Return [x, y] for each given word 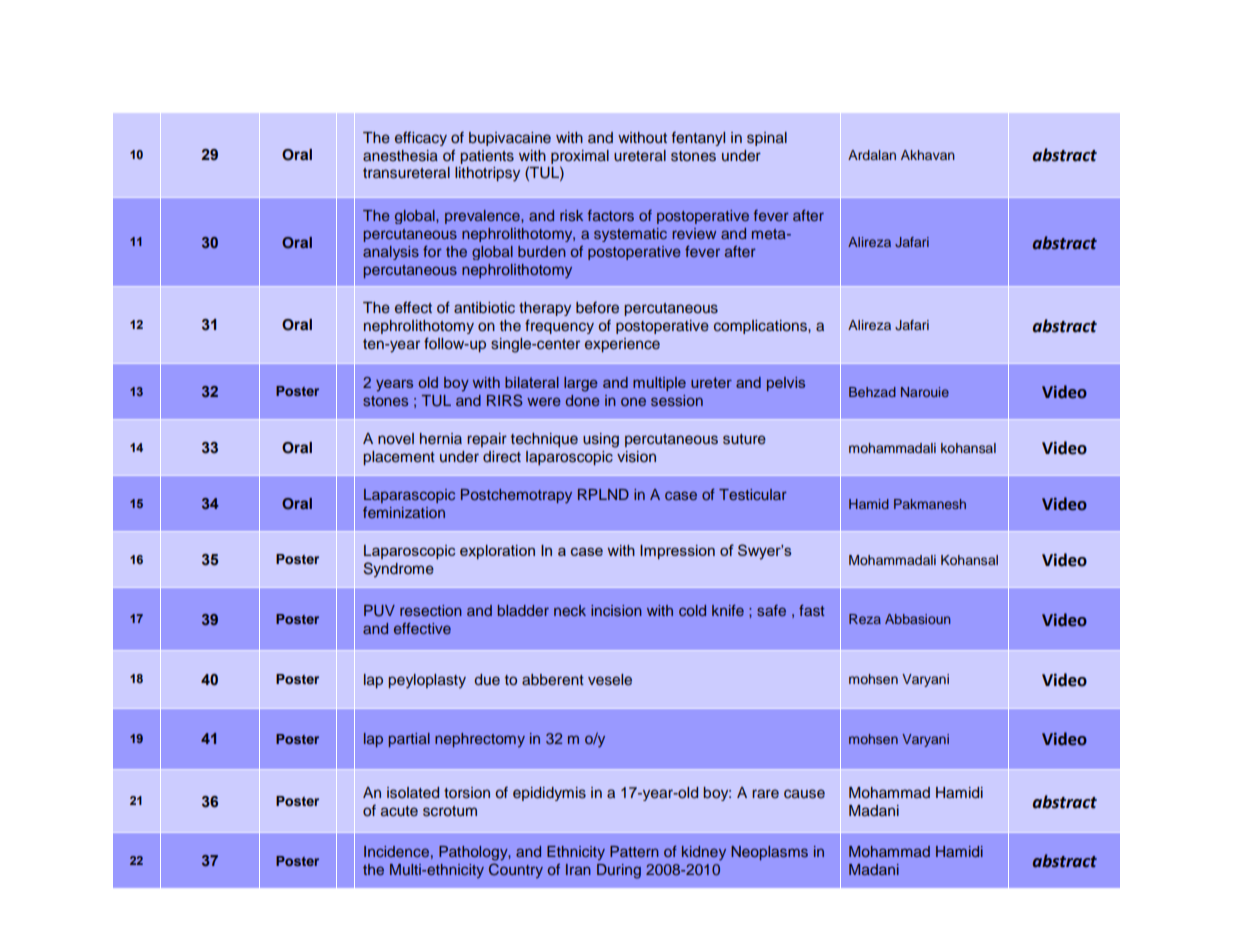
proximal [580, 157]
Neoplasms [769, 853]
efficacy [421, 138]
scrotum [450, 811]
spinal [767, 139]
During [619, 871]
